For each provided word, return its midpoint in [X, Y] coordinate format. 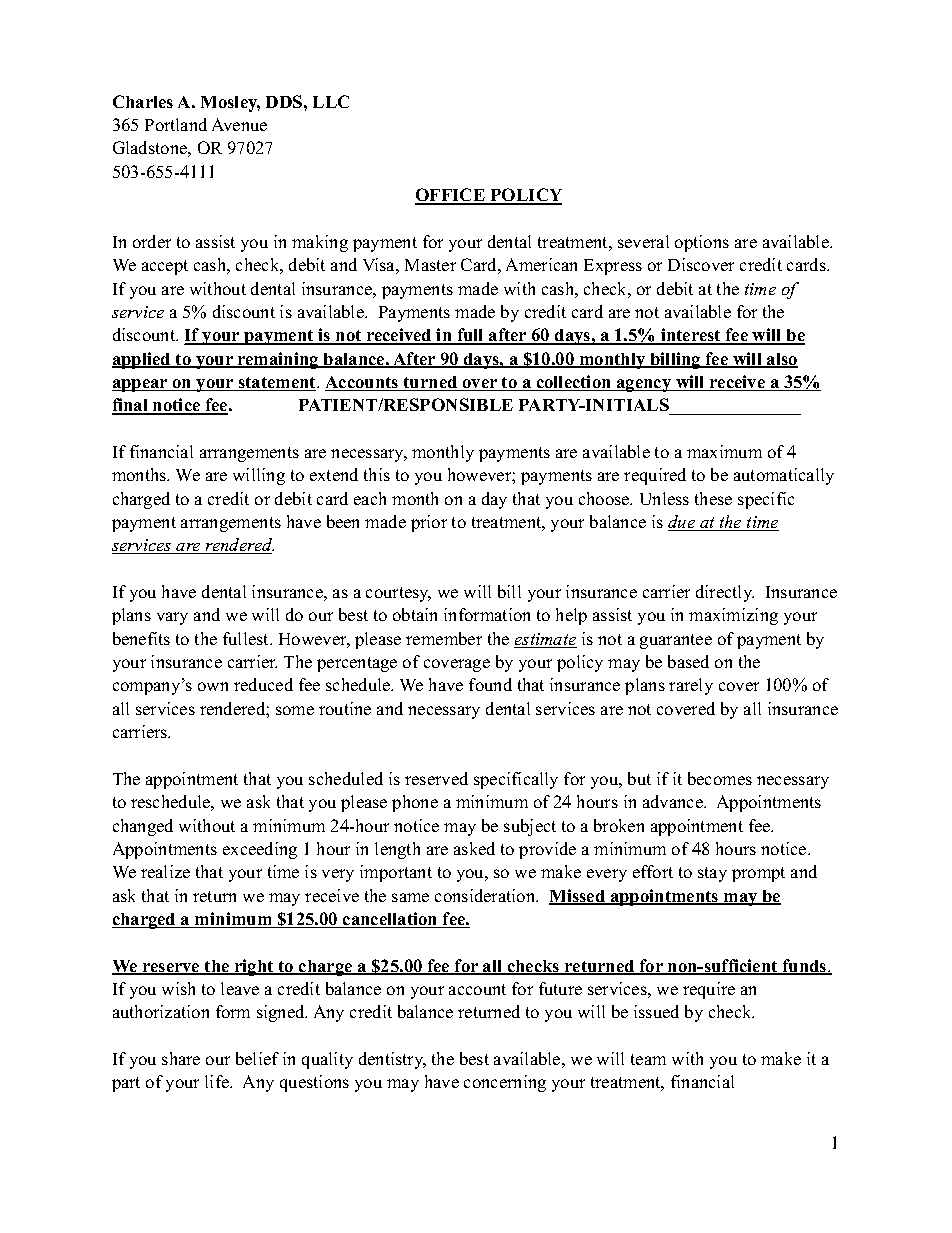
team [648, 1059]
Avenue [239, 124]
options [702, 243]
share [181, 1058]
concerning [505, 1083]
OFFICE [451, 196]
